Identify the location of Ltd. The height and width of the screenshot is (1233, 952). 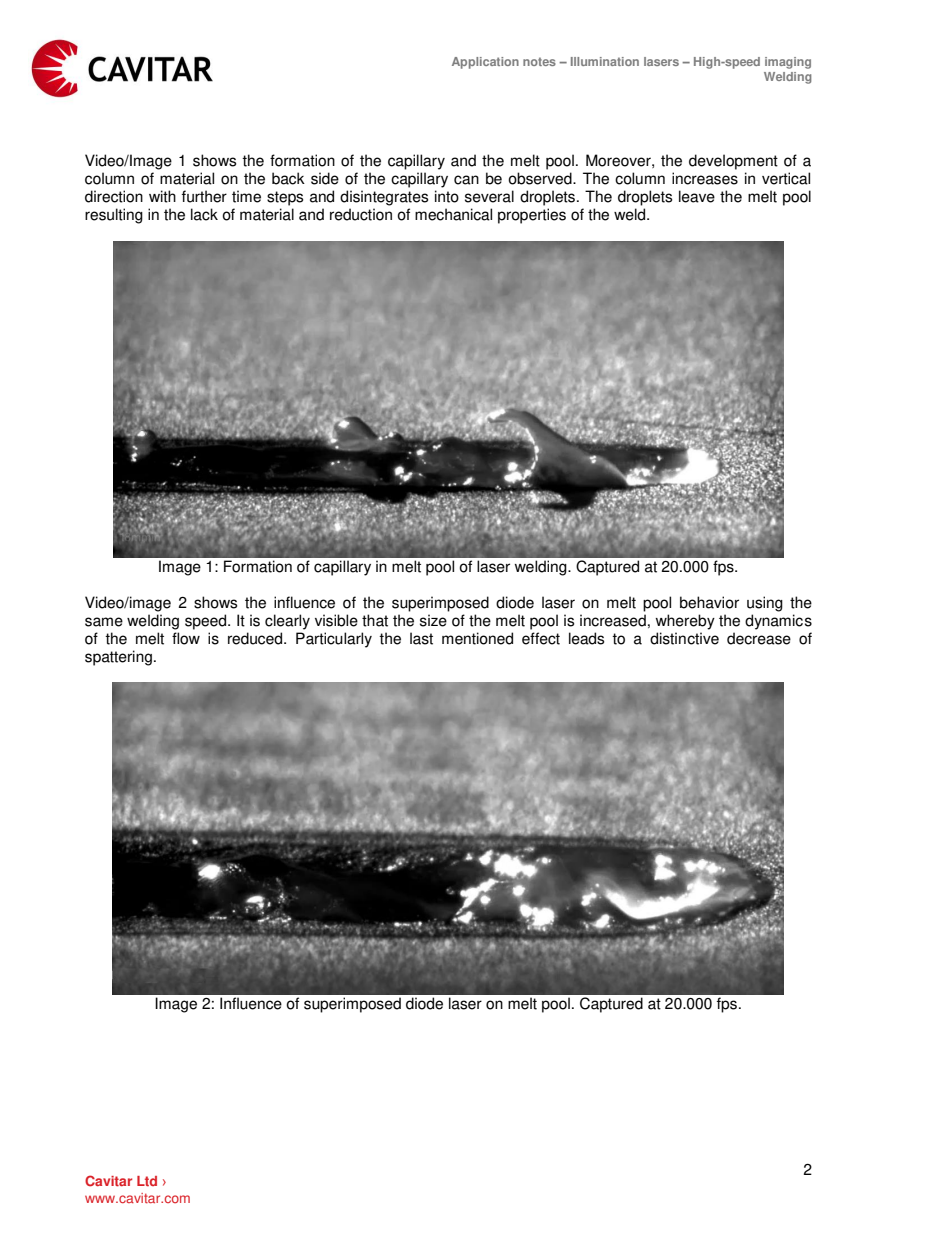
(147, 1181).
